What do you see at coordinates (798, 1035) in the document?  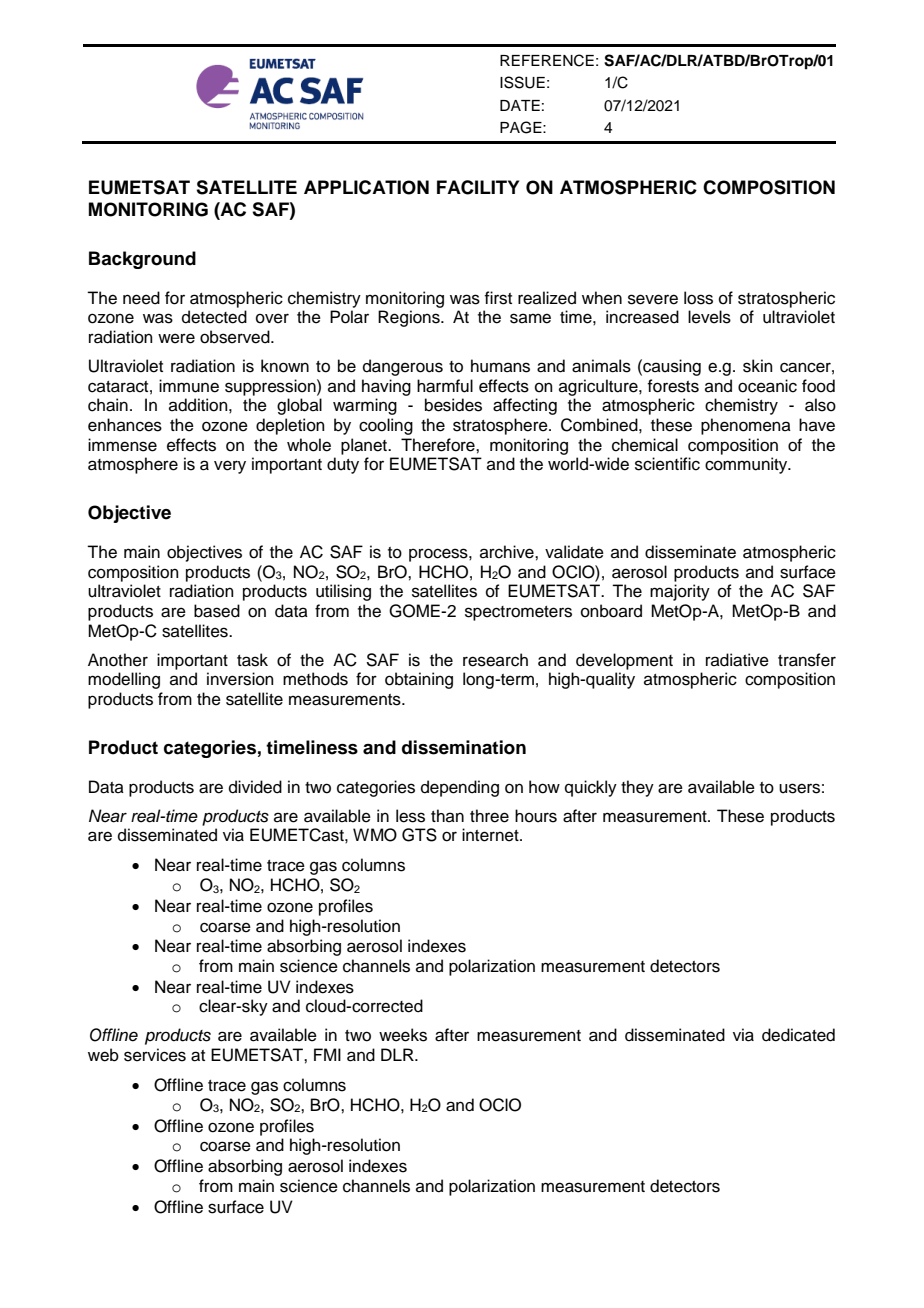 I see `dedicated` at bounding box center [798, 1035].
